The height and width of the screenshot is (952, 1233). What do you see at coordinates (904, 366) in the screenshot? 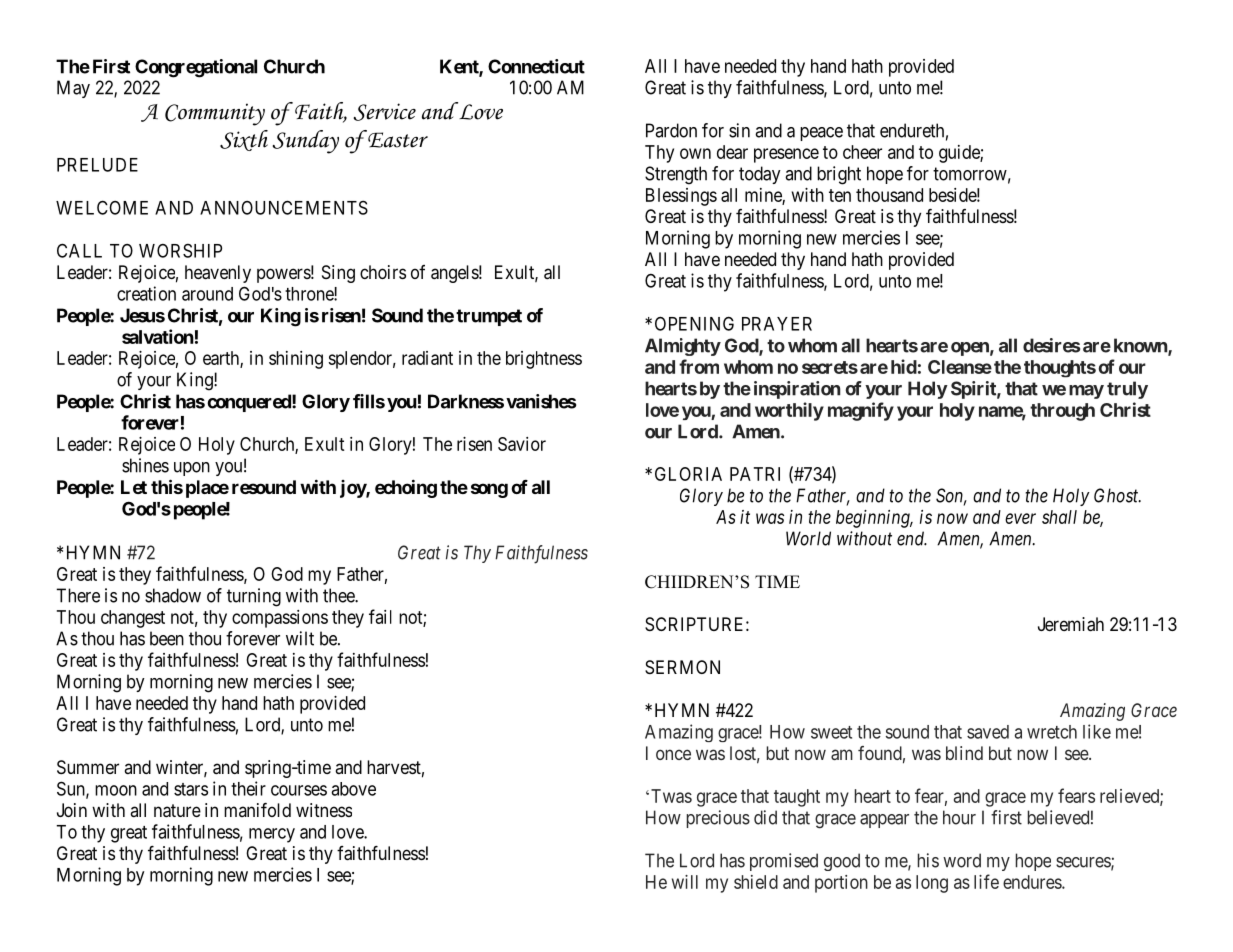
I see `hid` at bounding box center [904, 366].
